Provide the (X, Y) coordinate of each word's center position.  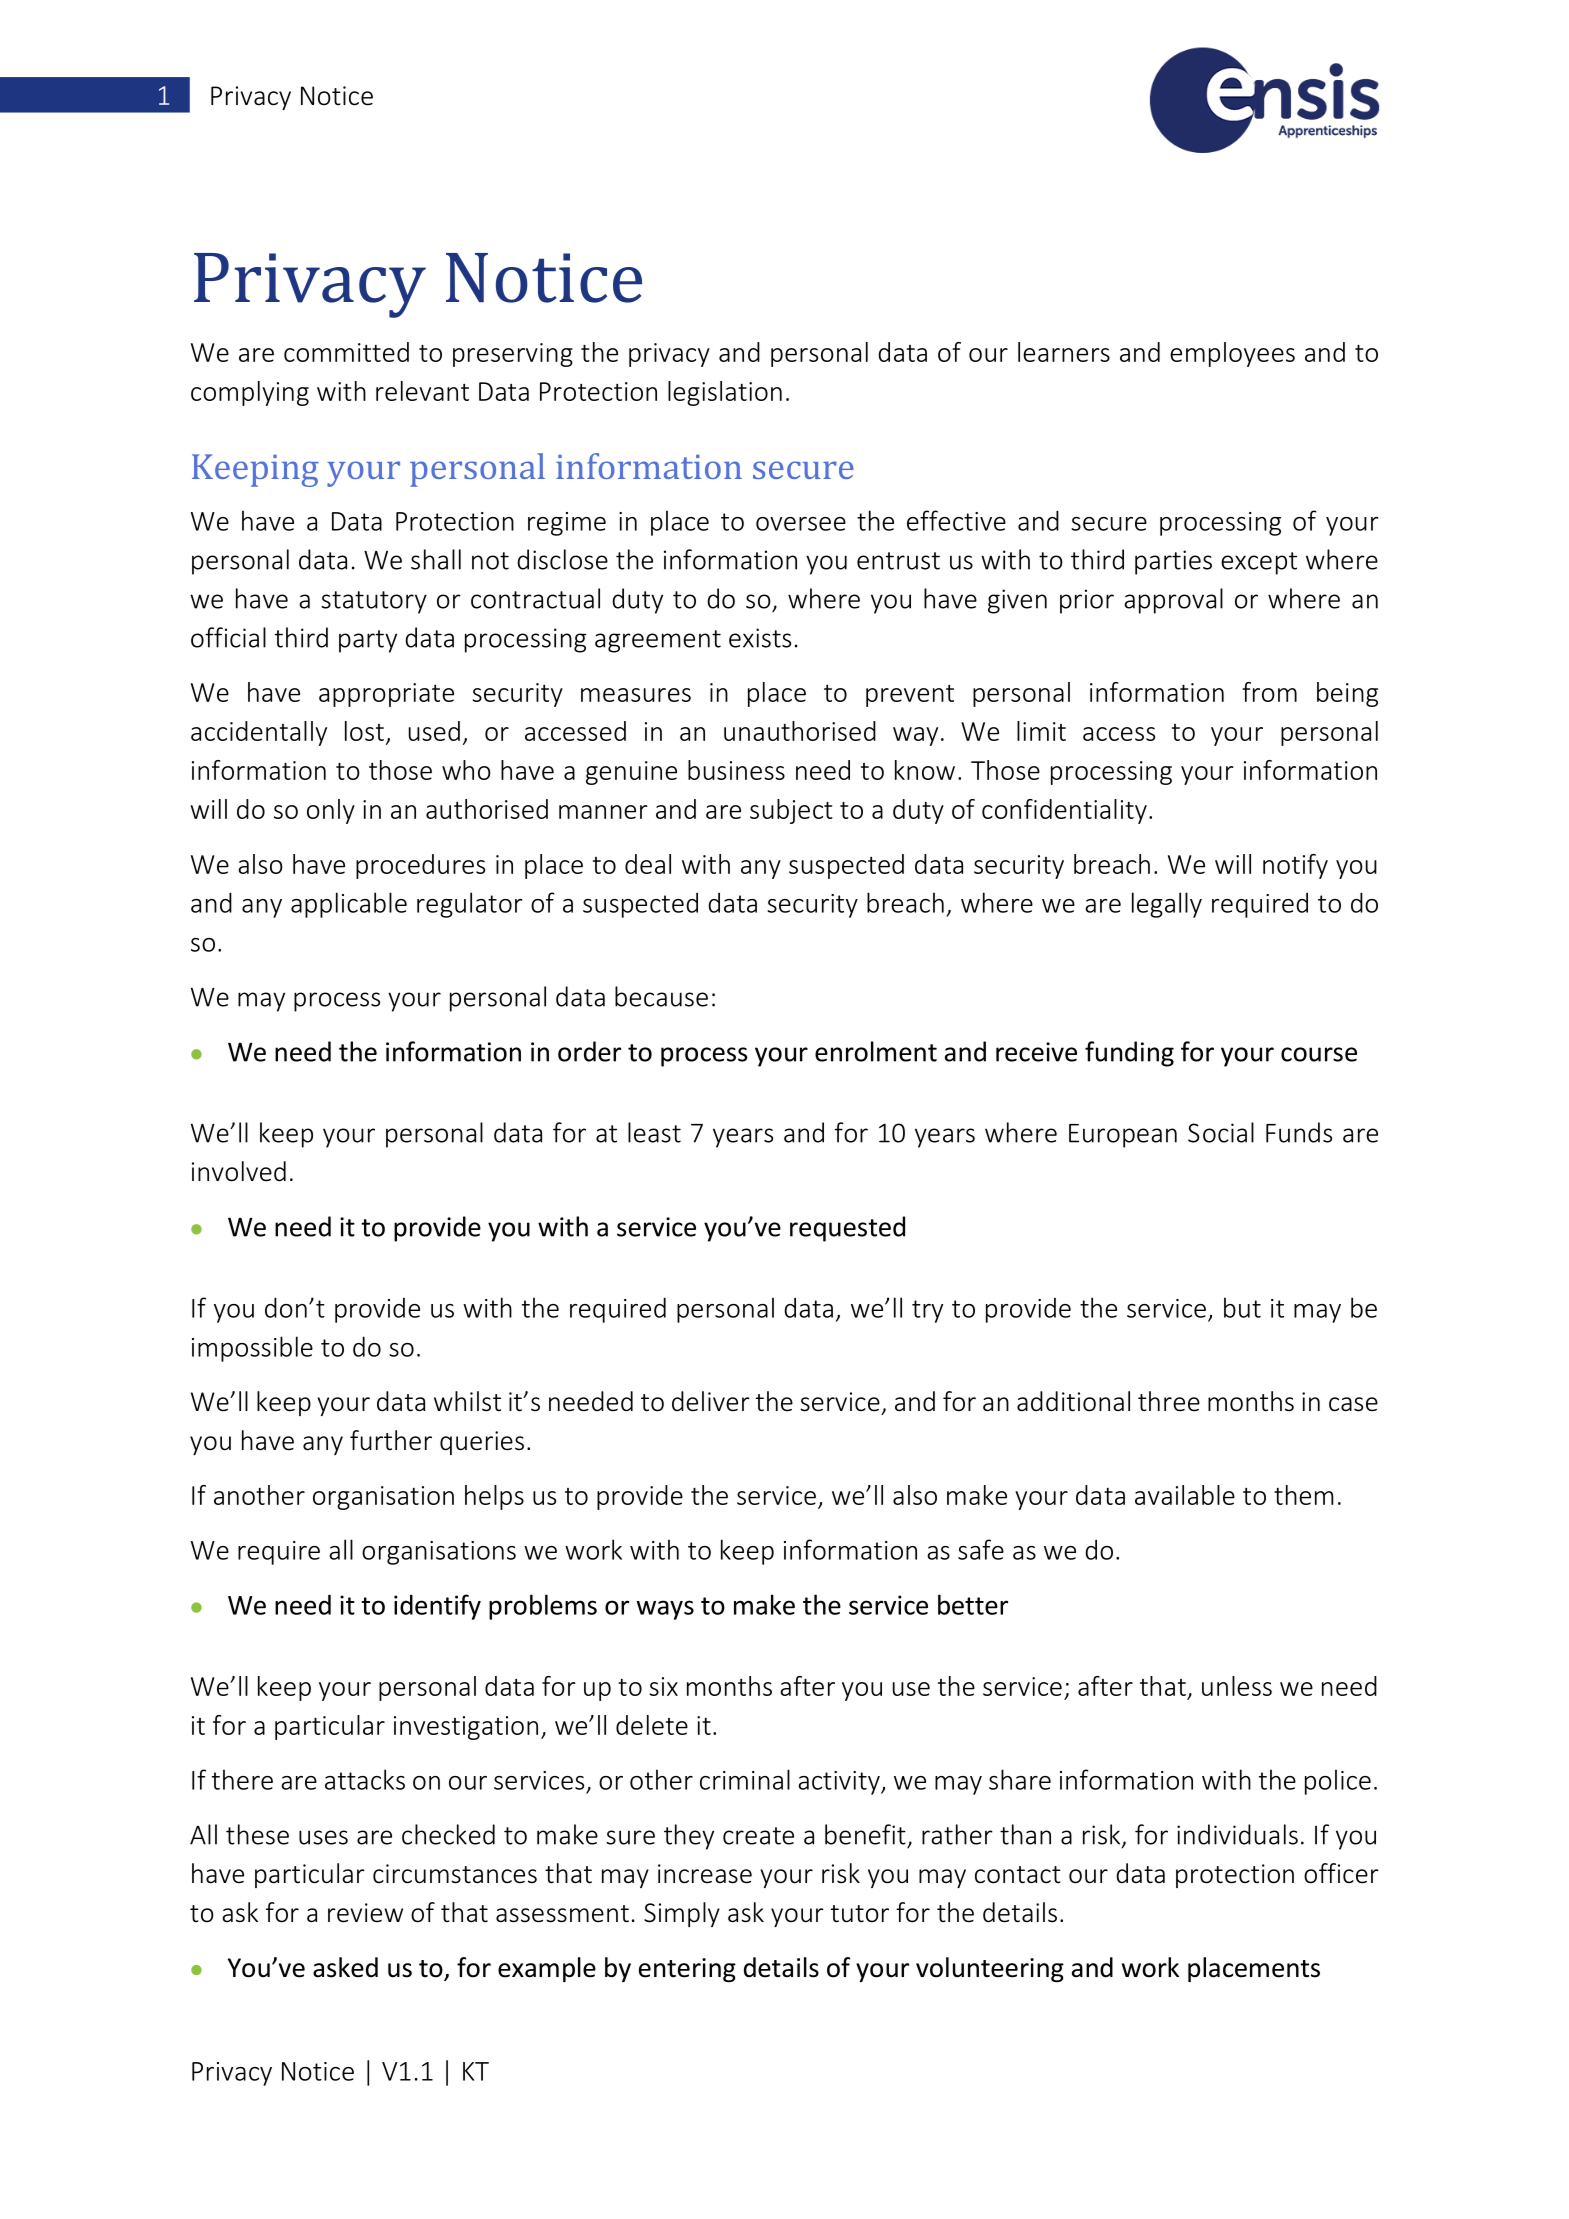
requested (847, 1229)
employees (1232, 354)
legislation (725, 393)
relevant (422, 391)
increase (705, 1874)
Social (1221, 1132)
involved (239, 1171)
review (365, 1913)
